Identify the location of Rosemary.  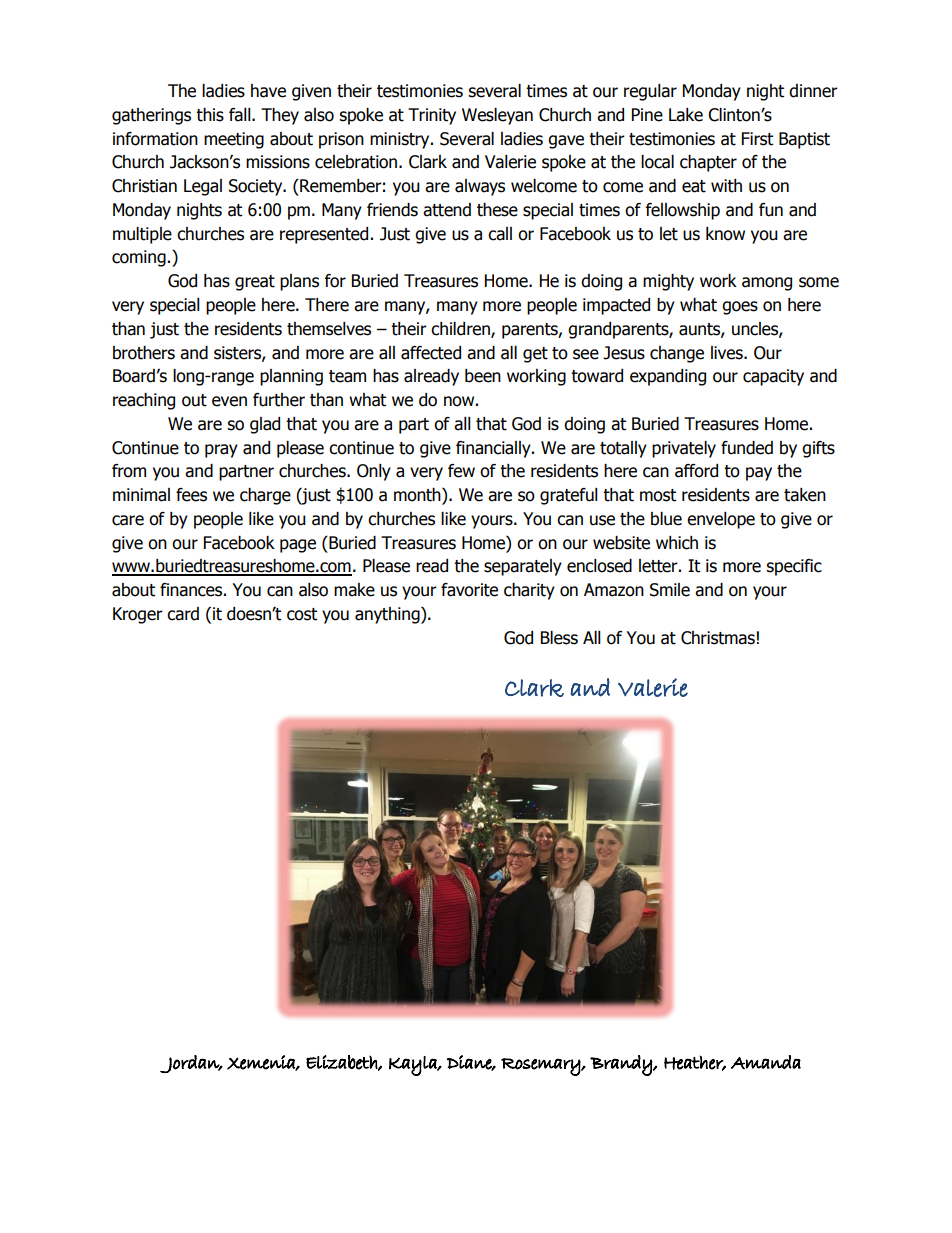
(541, 1067).
